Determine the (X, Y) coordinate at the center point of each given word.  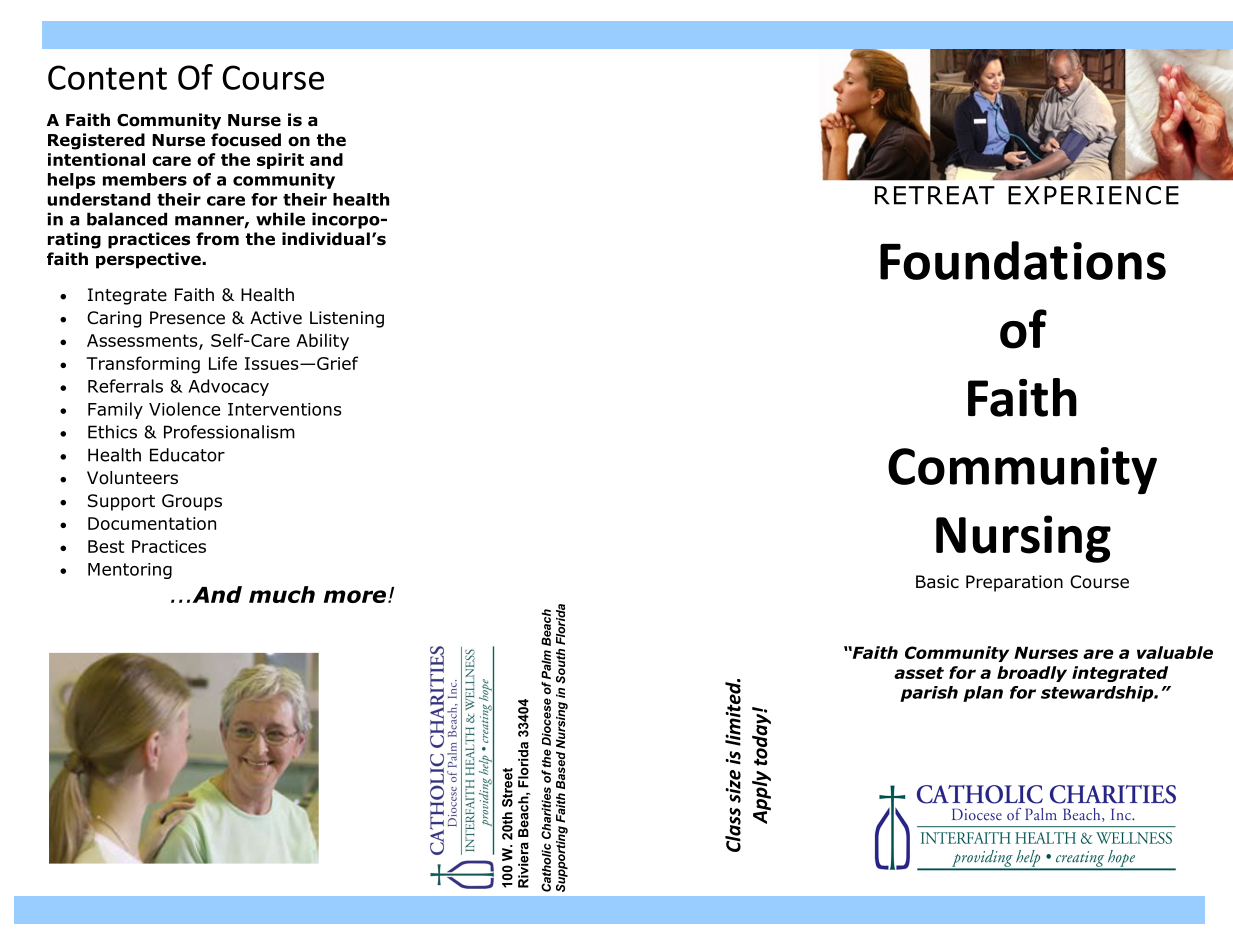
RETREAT (935, 195)
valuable (1175, 652)
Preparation (1014, 583)
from (217, 239)
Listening (347, 319)
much (282, 594)
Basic (937, 582)
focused (246, 140)
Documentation (152, 523)
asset (919, 673)
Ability (322, 342)
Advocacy (228, 387)
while (280, 219)
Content (107, 77)
